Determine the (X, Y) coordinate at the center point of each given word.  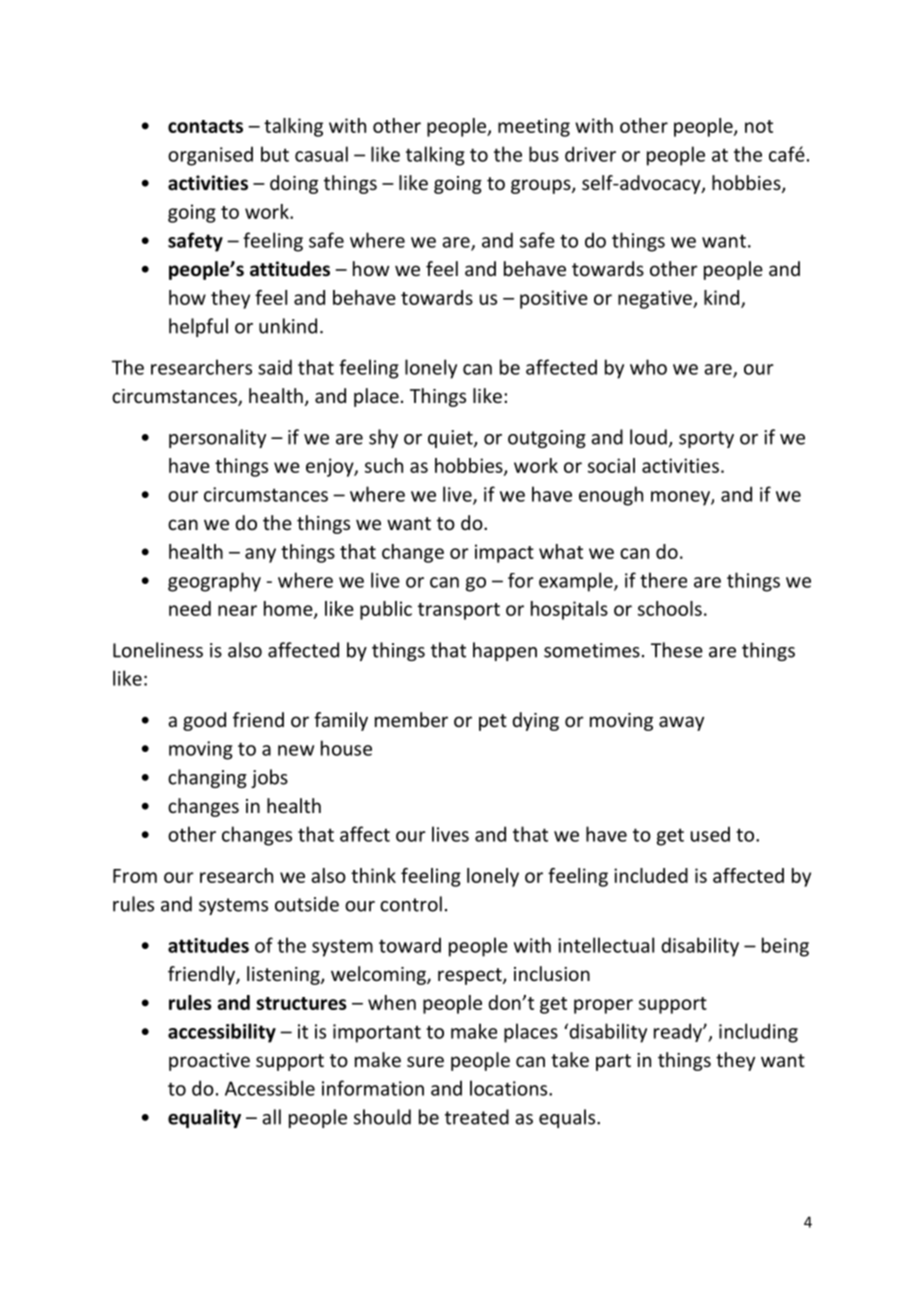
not (759, 126)
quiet (451, 439)
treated (477, 1117)
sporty (706, 439)
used (710, 834)
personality (217, 438)
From (135, 876)
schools (670, 608)
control (411, 904)
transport (459, 611)
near (237, 610)
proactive (209, 1062)
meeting (534, 127)
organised (210, 156)
